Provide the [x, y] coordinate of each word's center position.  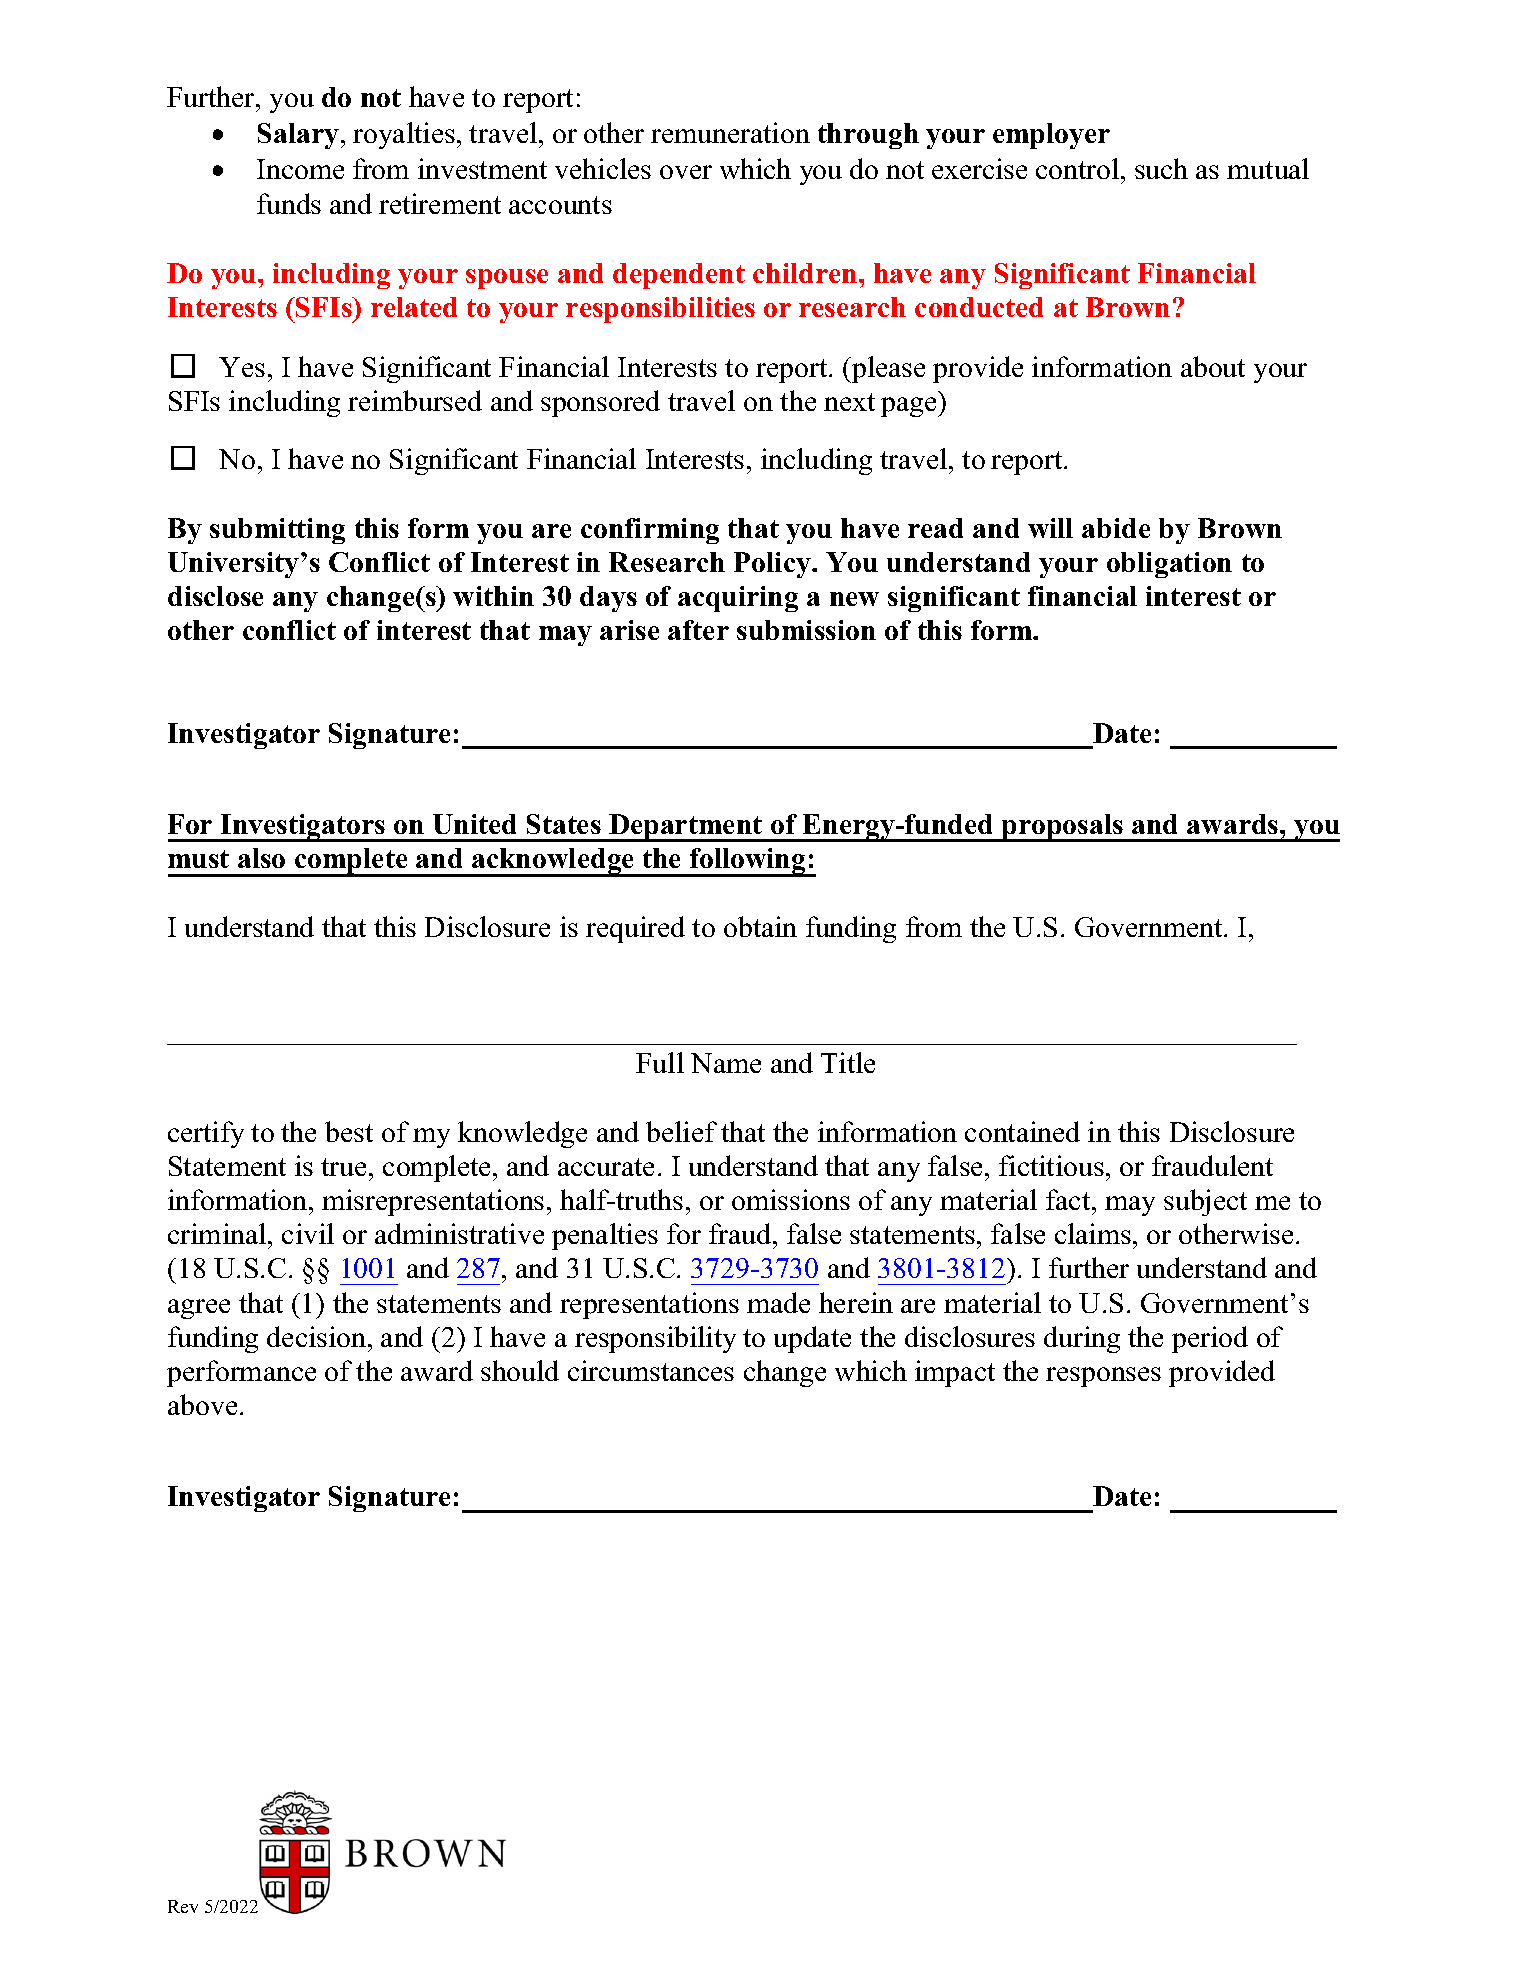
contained [1022, 1131]
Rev [183, 1906]
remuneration [730, 132]
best [349, 1131]
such [1161, 168]
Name [726, 1063]
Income [300, 169]
